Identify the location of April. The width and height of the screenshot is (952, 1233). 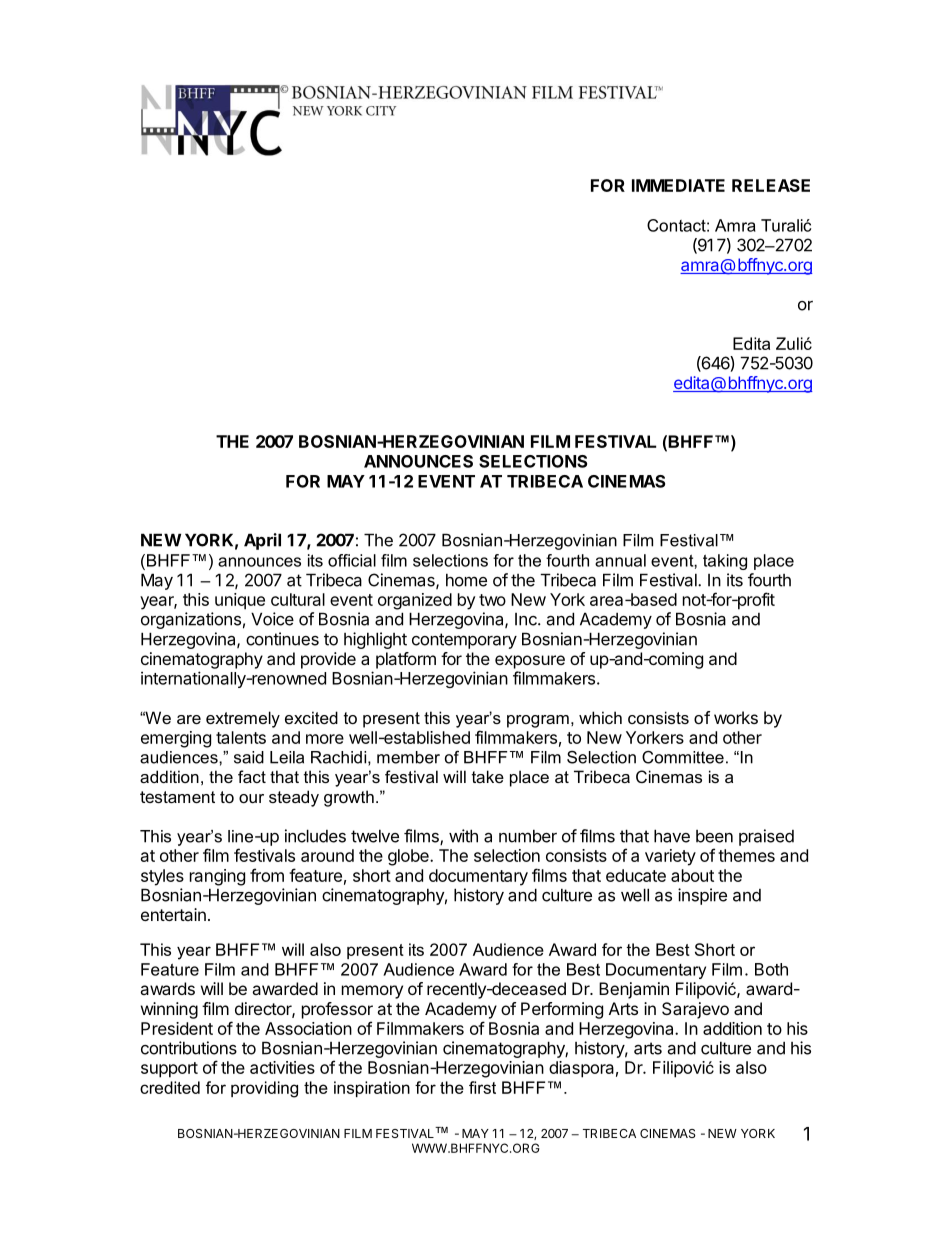
(262, 541).
